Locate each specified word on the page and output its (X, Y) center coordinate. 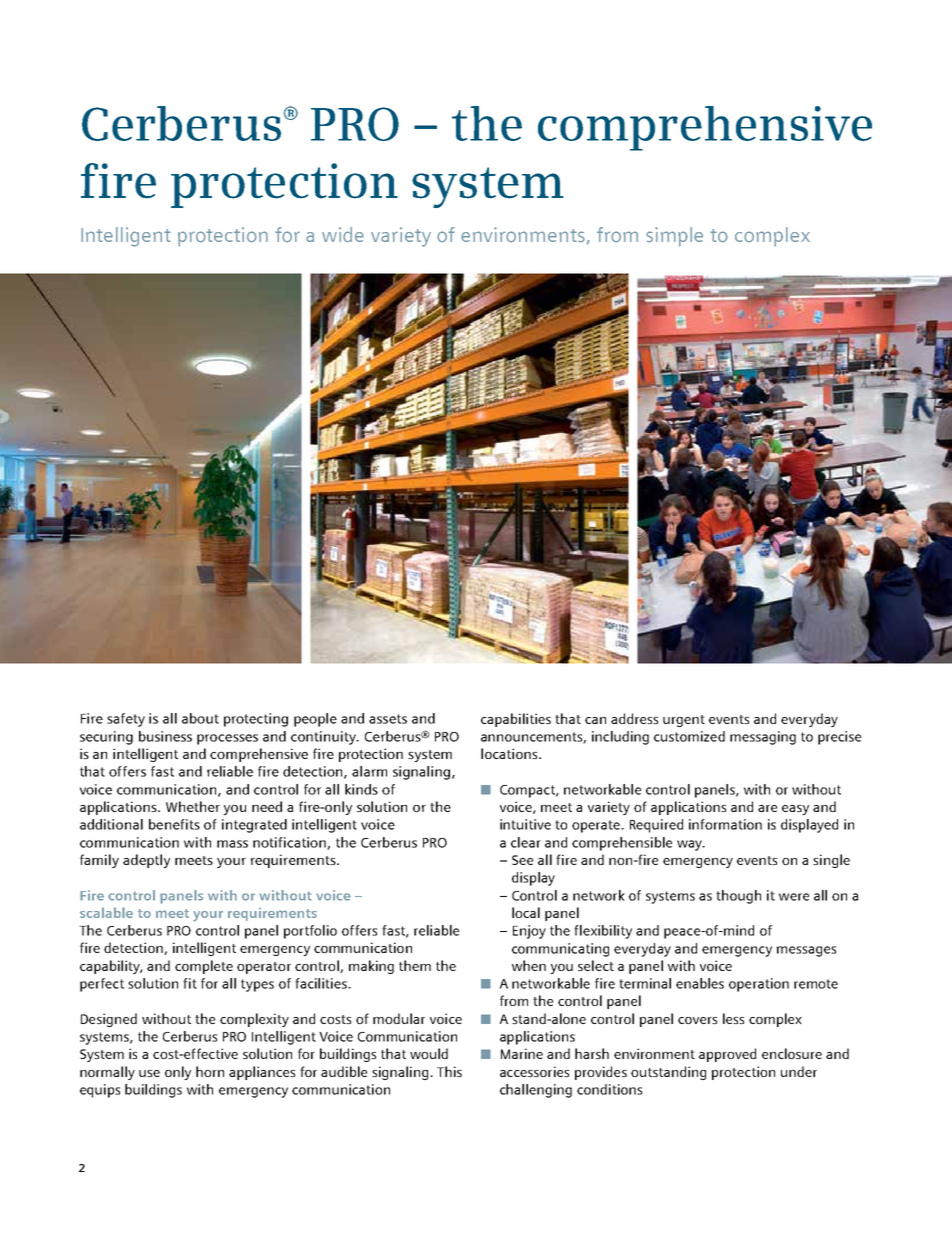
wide (343, 235)
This (449, 1071)
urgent (684, 721)
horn (210, 1071)
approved (727, 1055)
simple (674, 237)
